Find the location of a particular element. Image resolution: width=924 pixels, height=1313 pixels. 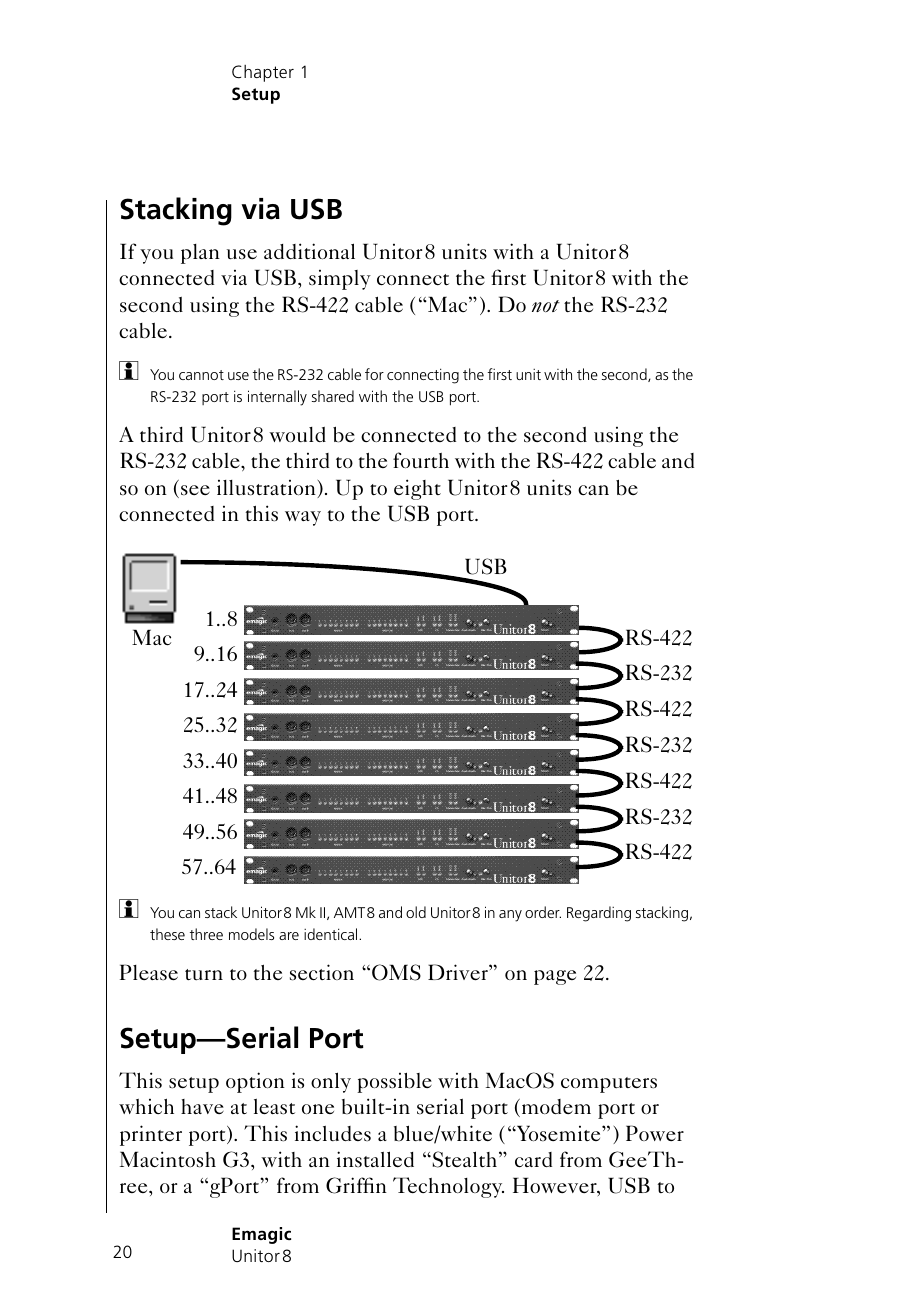

additional is located at coordinates (309, 251).
